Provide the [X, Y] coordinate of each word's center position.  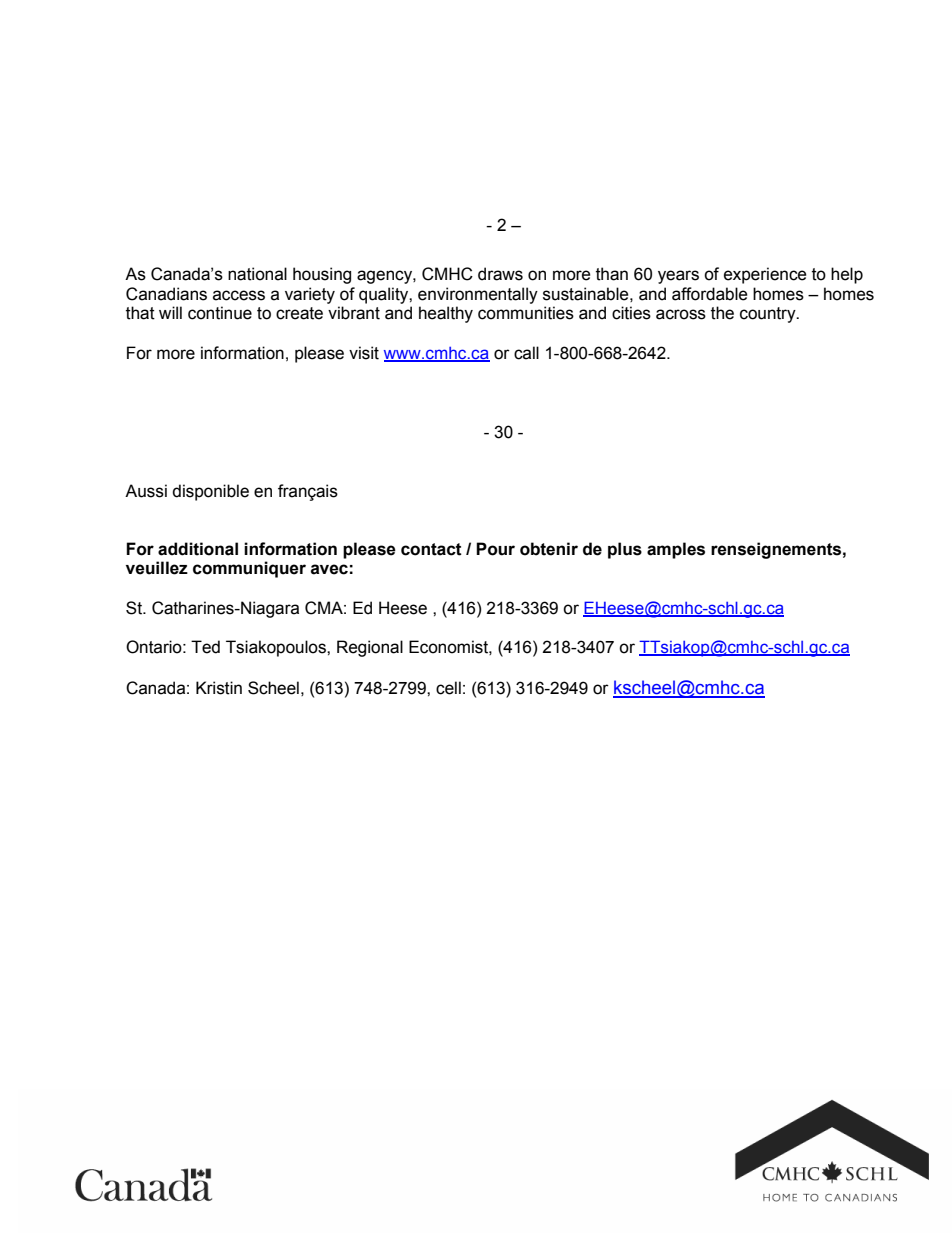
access [239, 295]
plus [625, 550]
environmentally [478, 295]
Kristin [219, 688]
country [769, 315]
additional [198, 549]
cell [448, 688]
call [526, 353]
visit [364, 353]
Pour [495, 549]
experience [765, 275]
